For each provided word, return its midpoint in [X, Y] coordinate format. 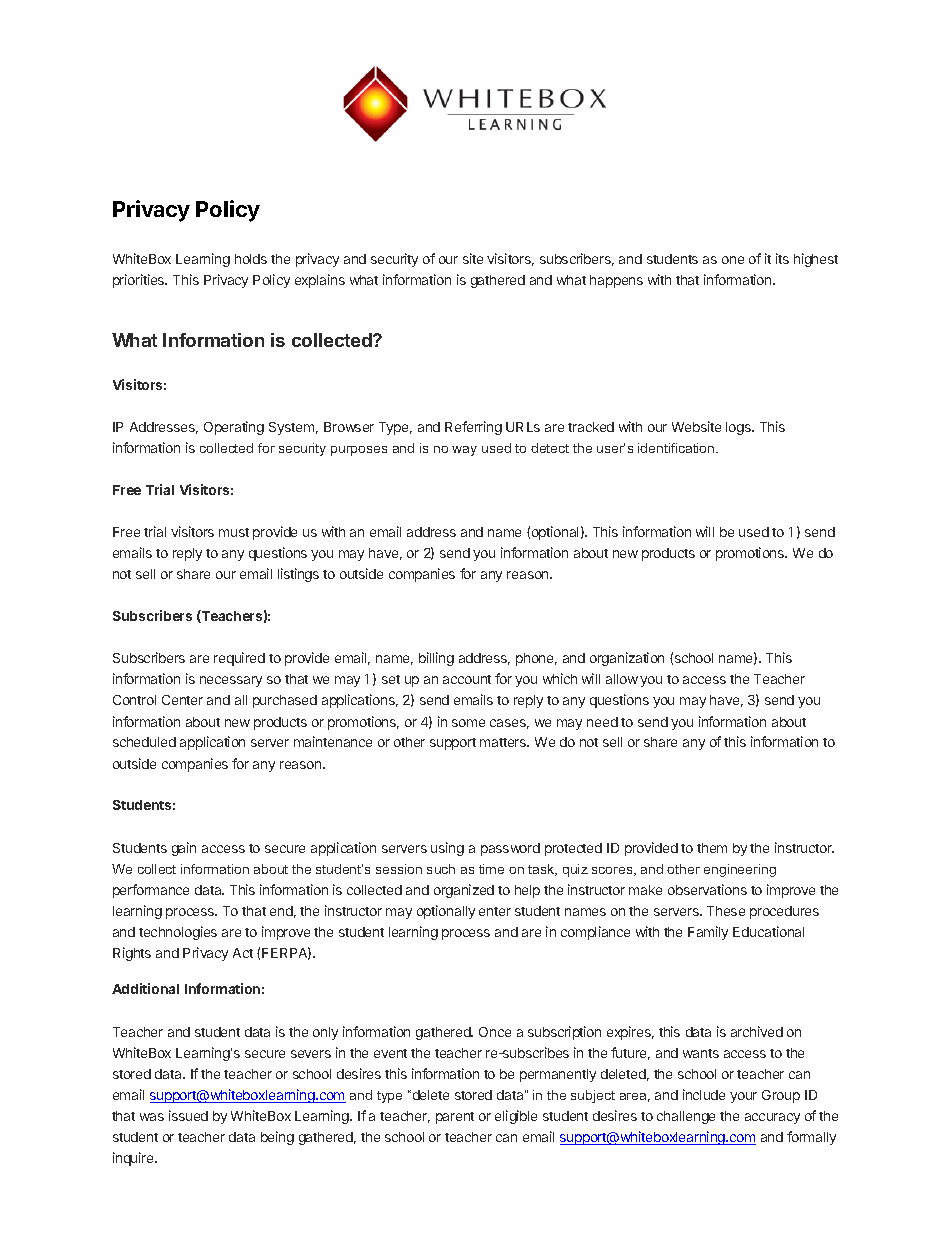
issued [188, 1115]
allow [622, 679]
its [782, 258]
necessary [231, 681]
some [468, 723]
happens [616, 281]
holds [251, 259]
